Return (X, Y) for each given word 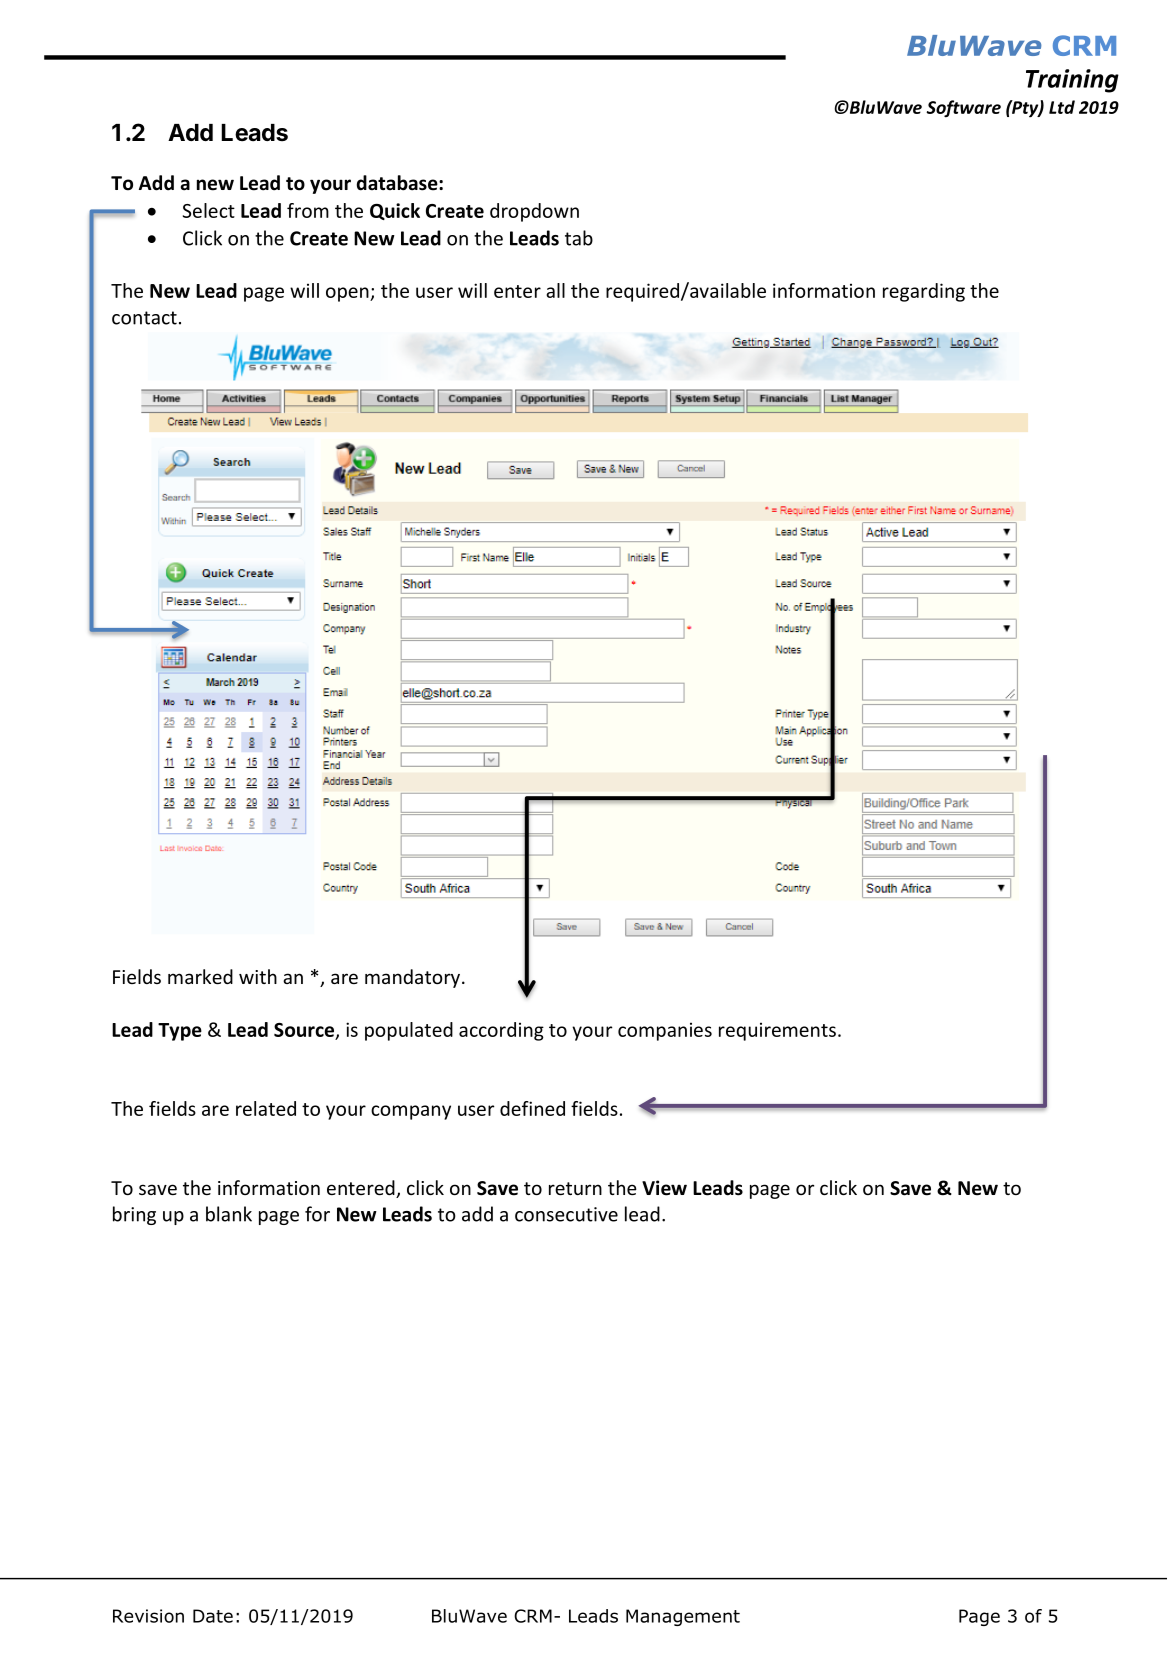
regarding (924, 292)
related (266, 1108)
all (555, 290)
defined (532, 1108)
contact (144, 318)
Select (209, 210)
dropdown (534, 212)
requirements (777, 1031)
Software (963, 109)
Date (213, 1616)
